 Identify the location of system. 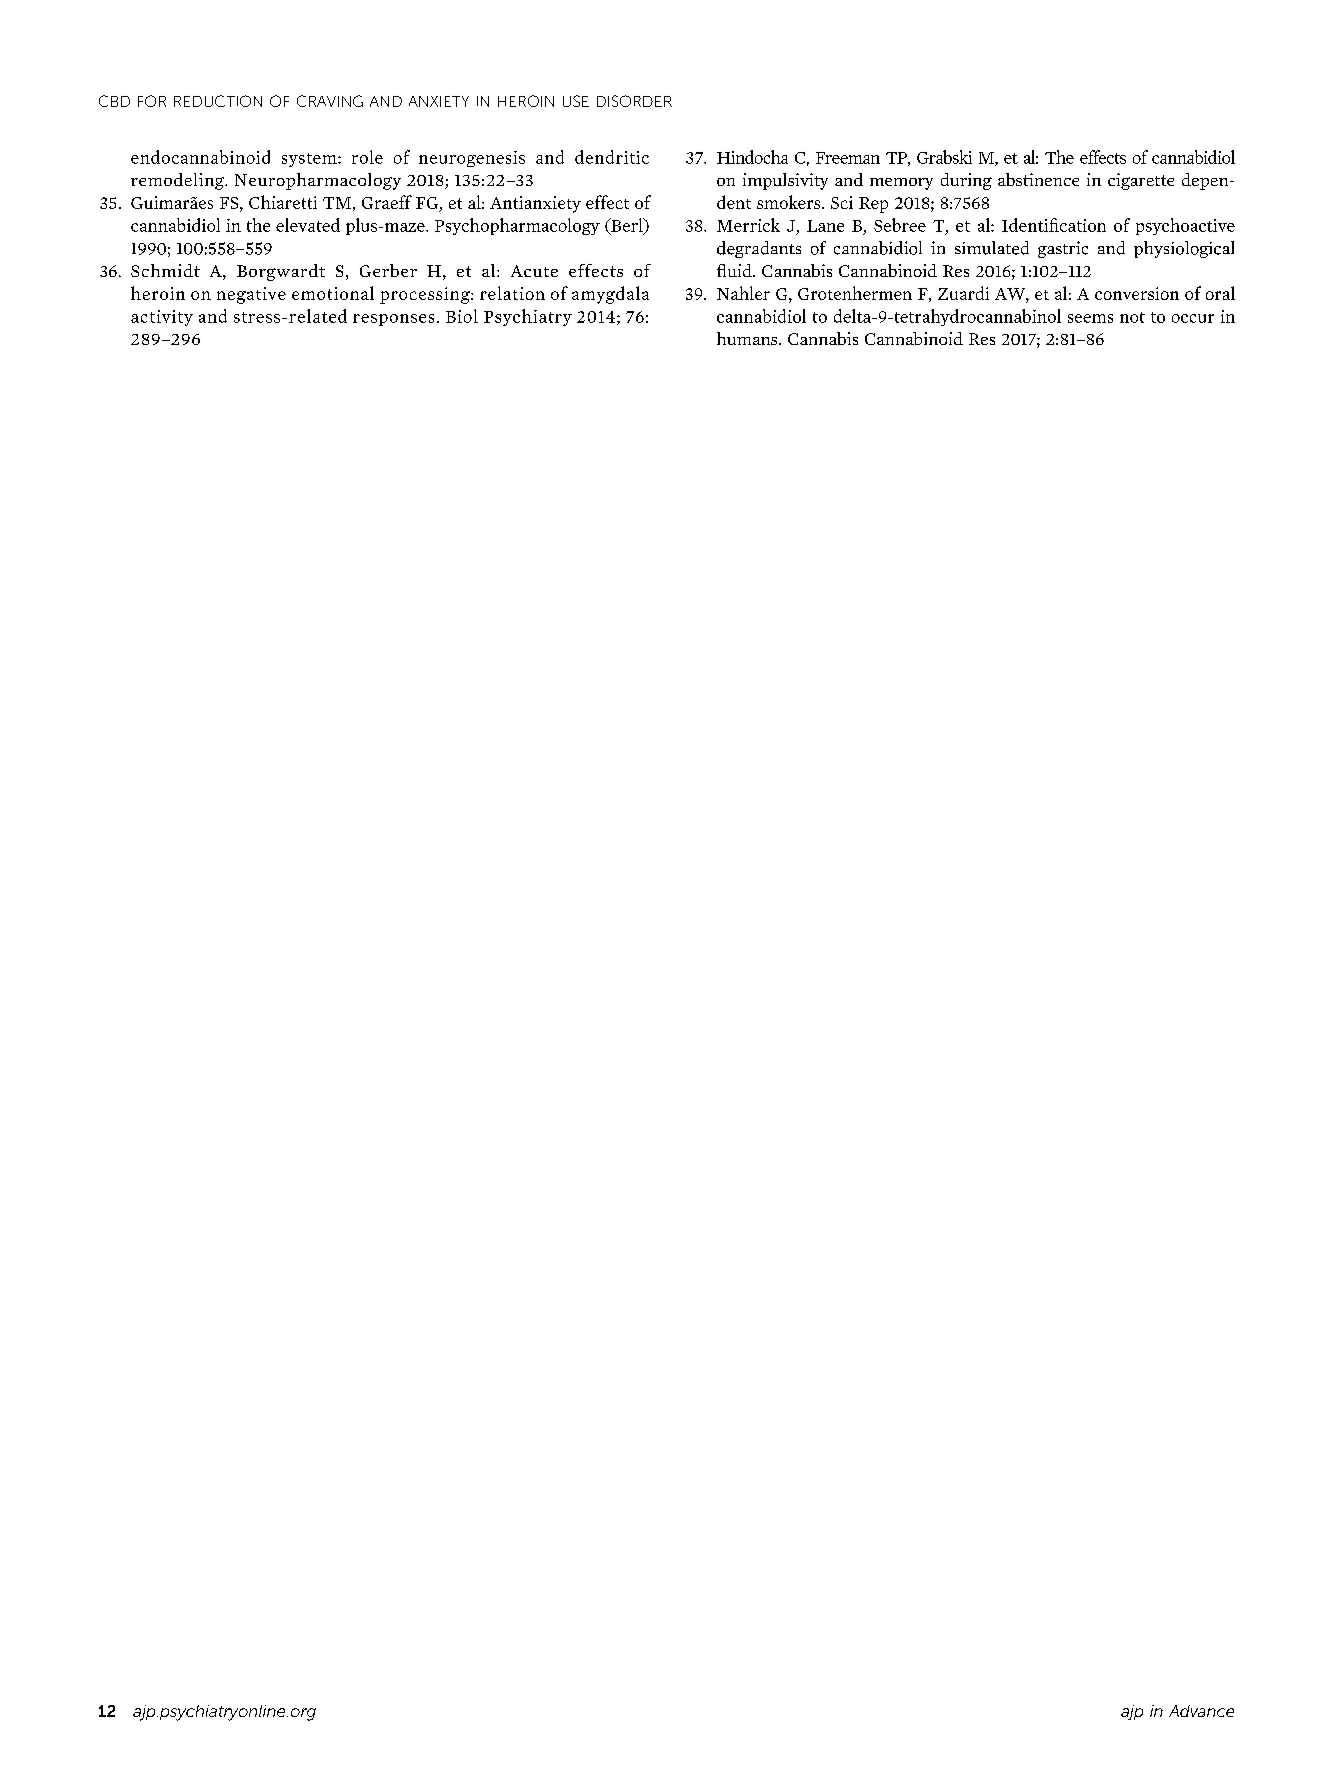
(310, 160).
